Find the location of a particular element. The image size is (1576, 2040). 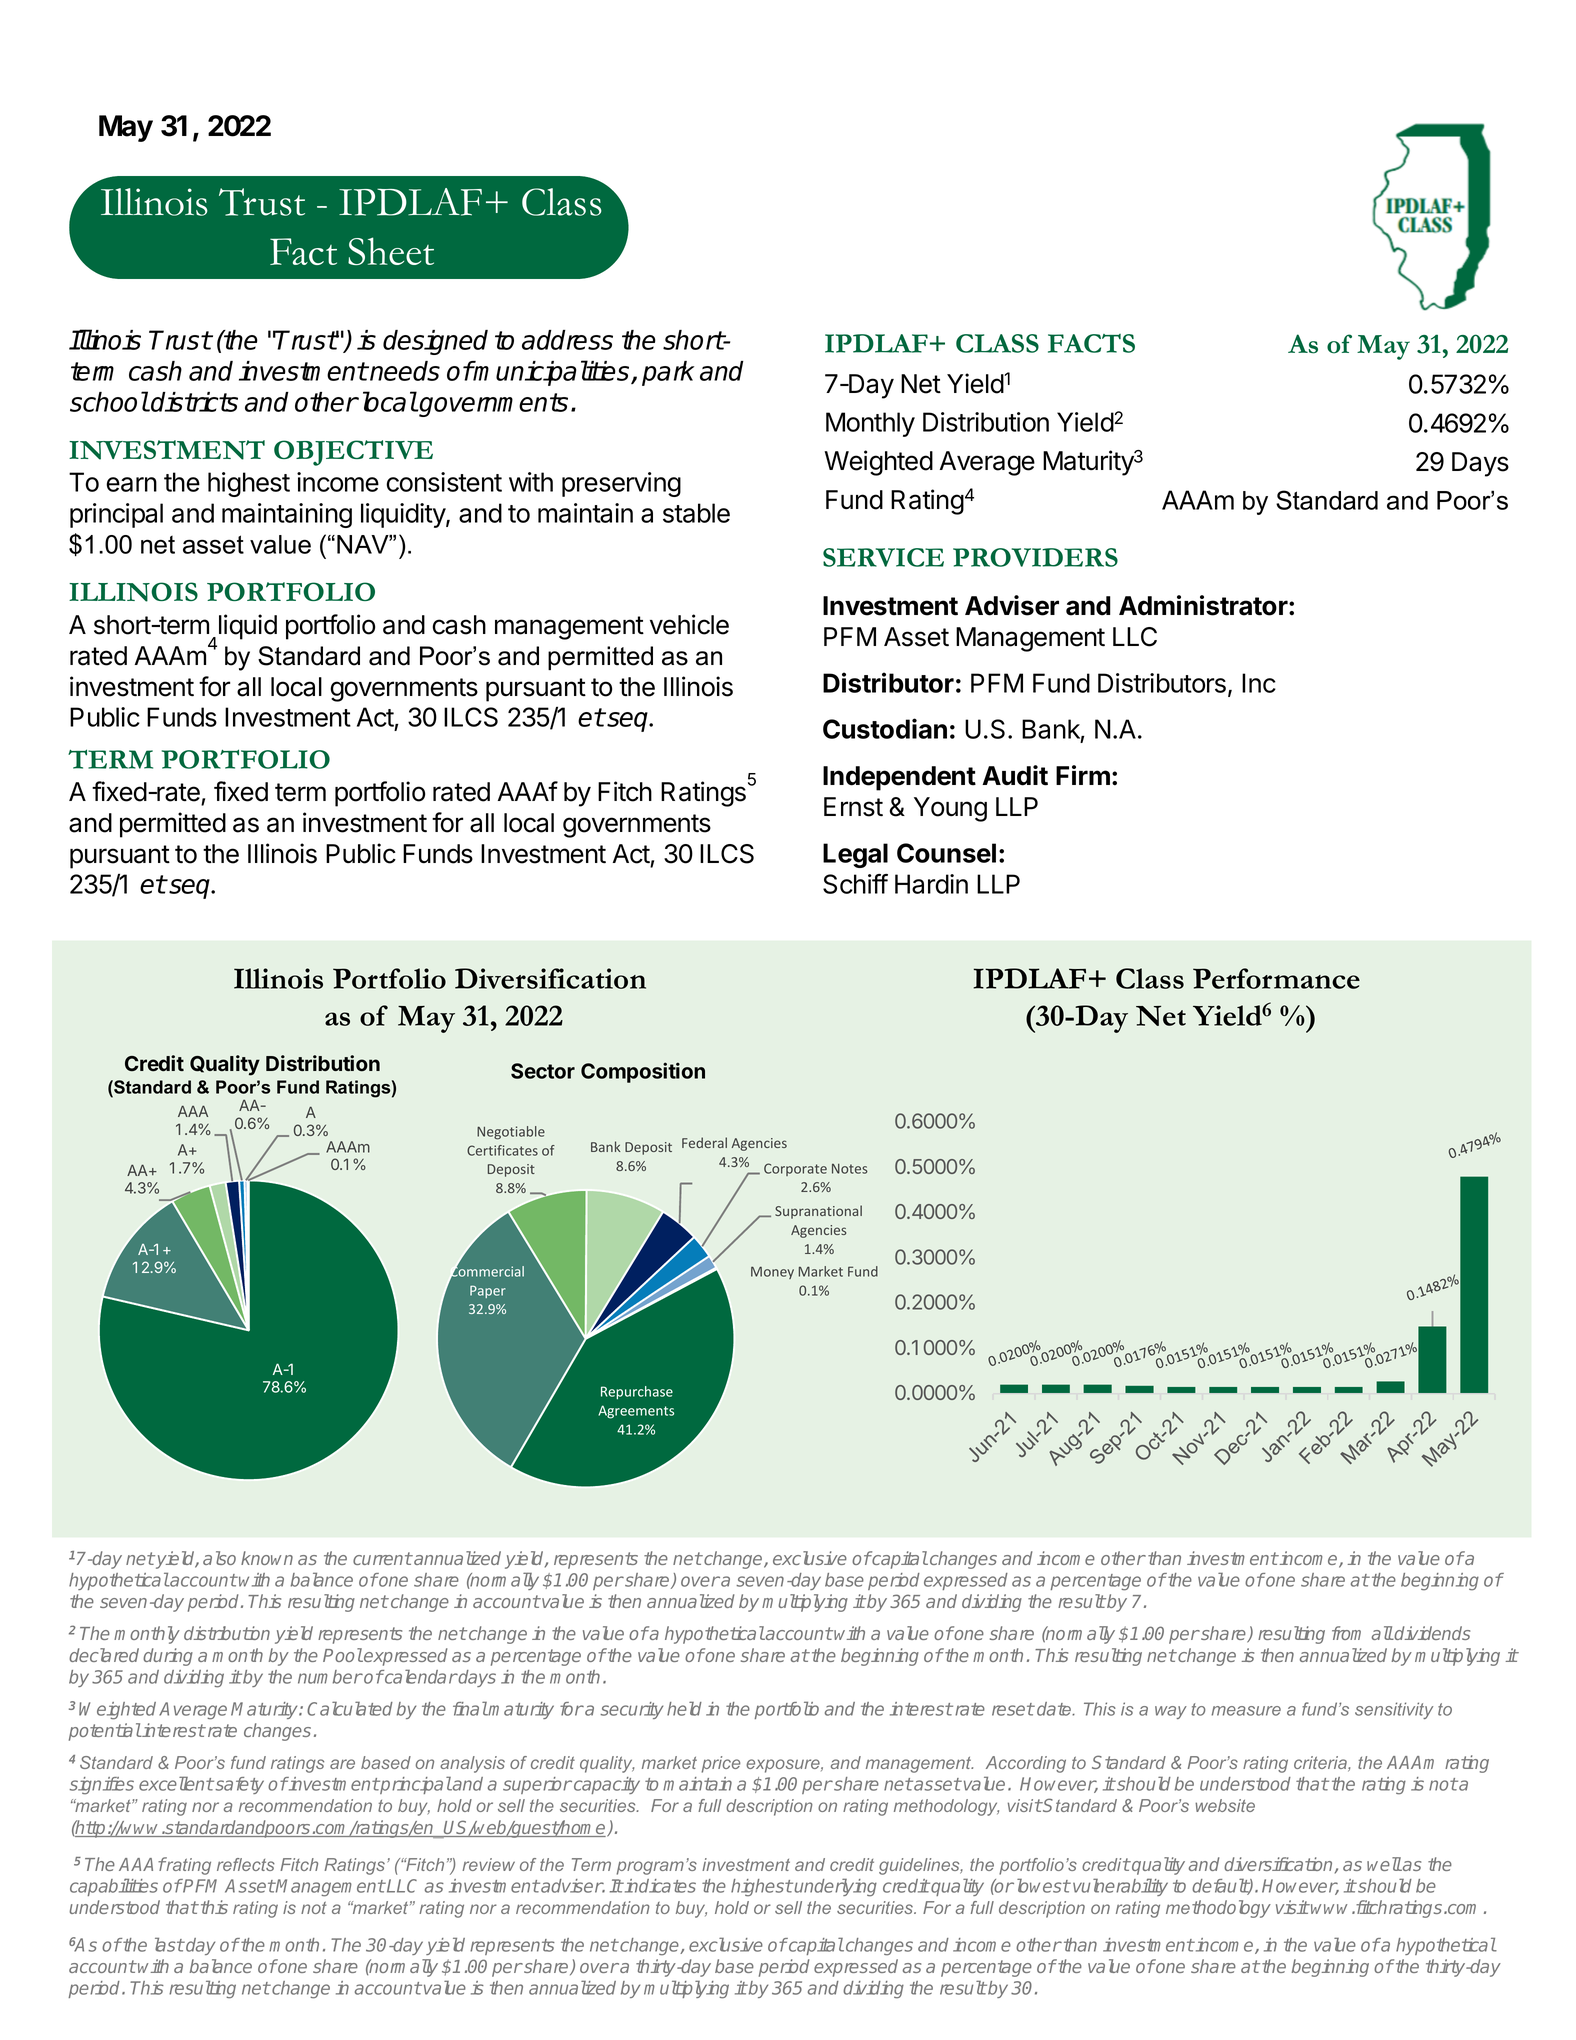

well is located at coordinates (1384, 1864).
